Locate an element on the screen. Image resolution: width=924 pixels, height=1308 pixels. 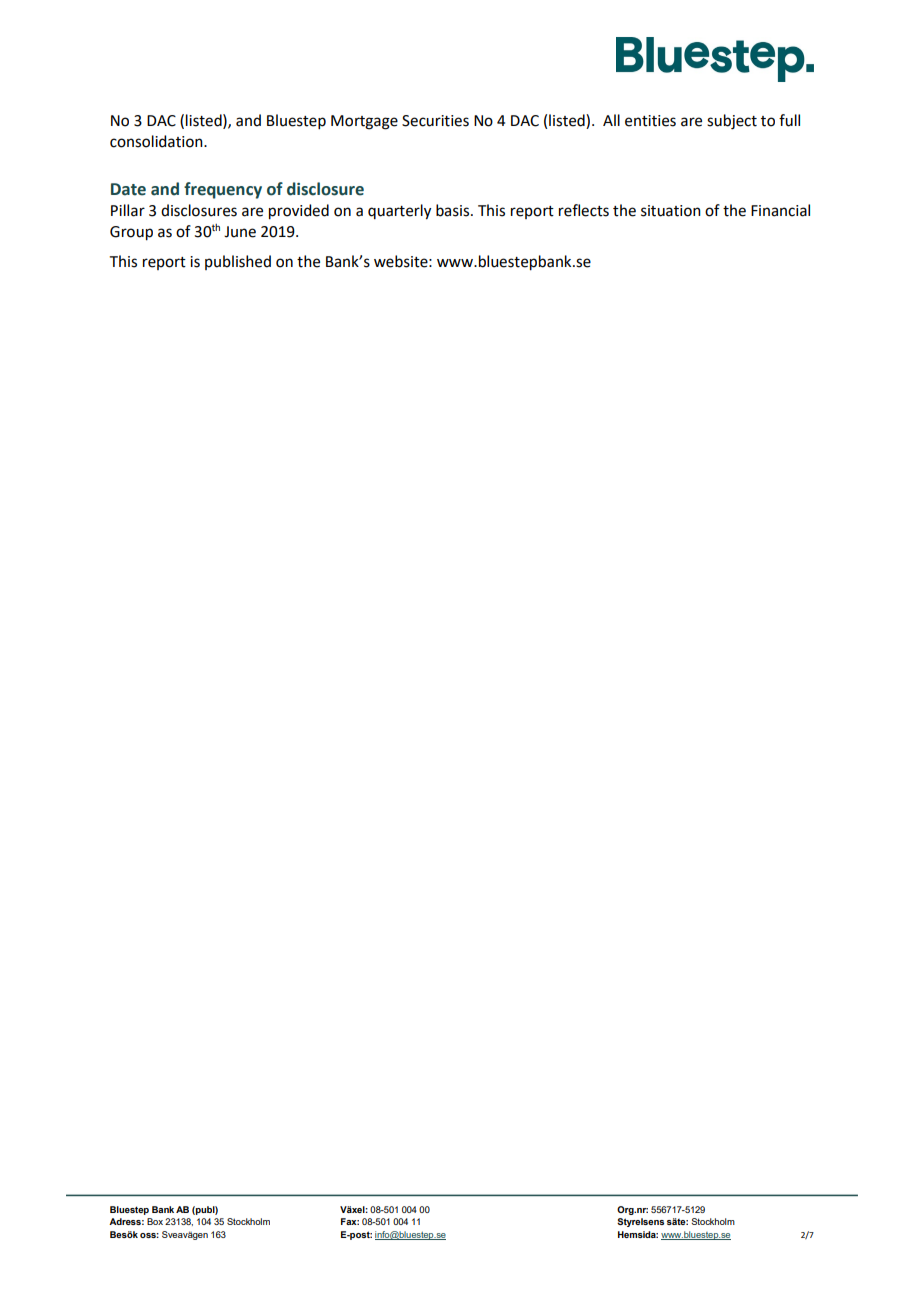
frequency is located at coordinates (223, 190).
